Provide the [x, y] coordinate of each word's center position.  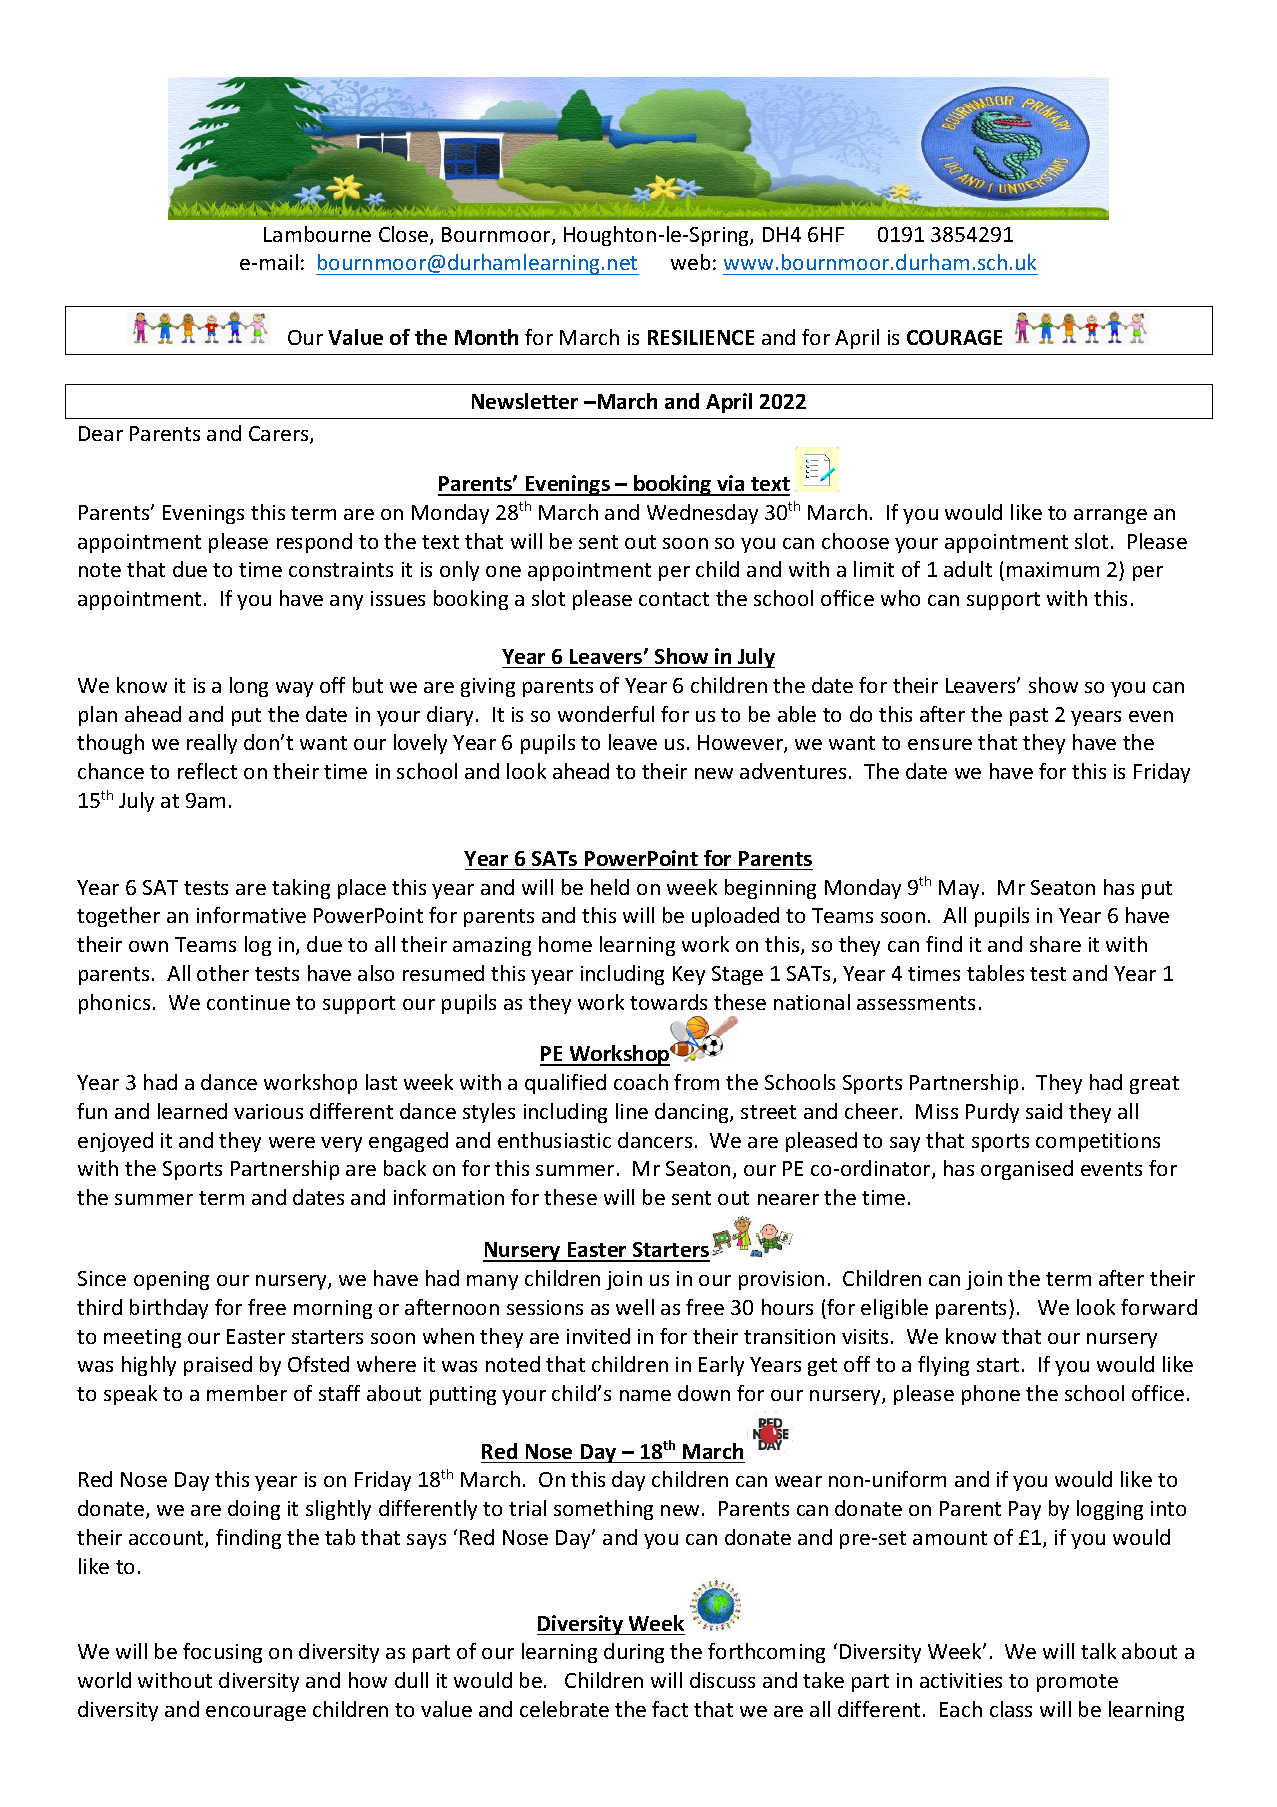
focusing [222, 1653]
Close [405, 235]
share [1055, 944]
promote [1077, 1683]
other [223, 973]
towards [668, 1002]
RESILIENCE [701, 337]
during [634, 1653]
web [690, 262]
